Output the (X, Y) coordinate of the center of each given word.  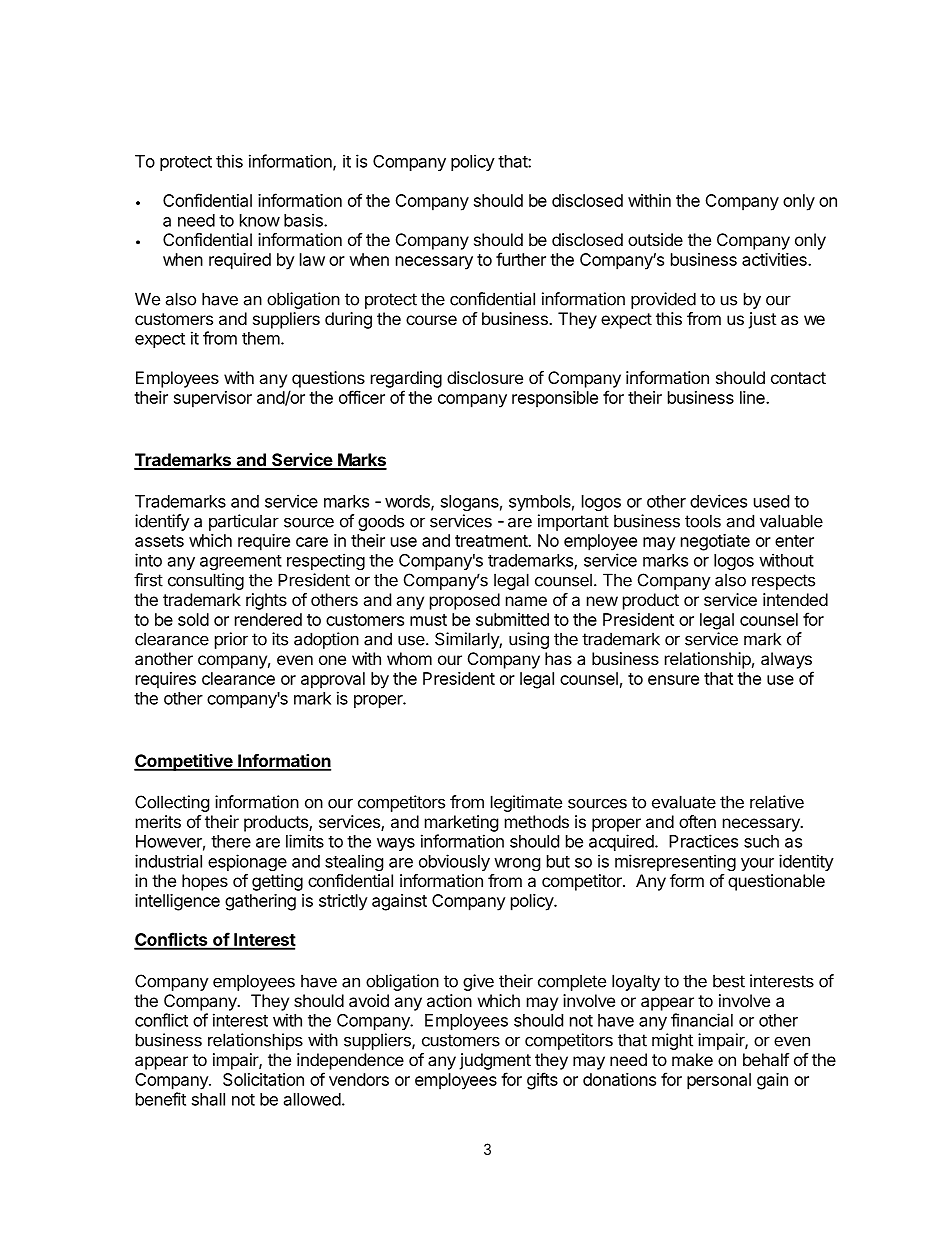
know (260, 220)
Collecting (172, 803)
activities (775, 259)
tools (703, 521)
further (521, 259)
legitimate (526, 803)
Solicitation (263, 1079)
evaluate (684, 802)
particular (244, 522)
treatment (492, 541)
